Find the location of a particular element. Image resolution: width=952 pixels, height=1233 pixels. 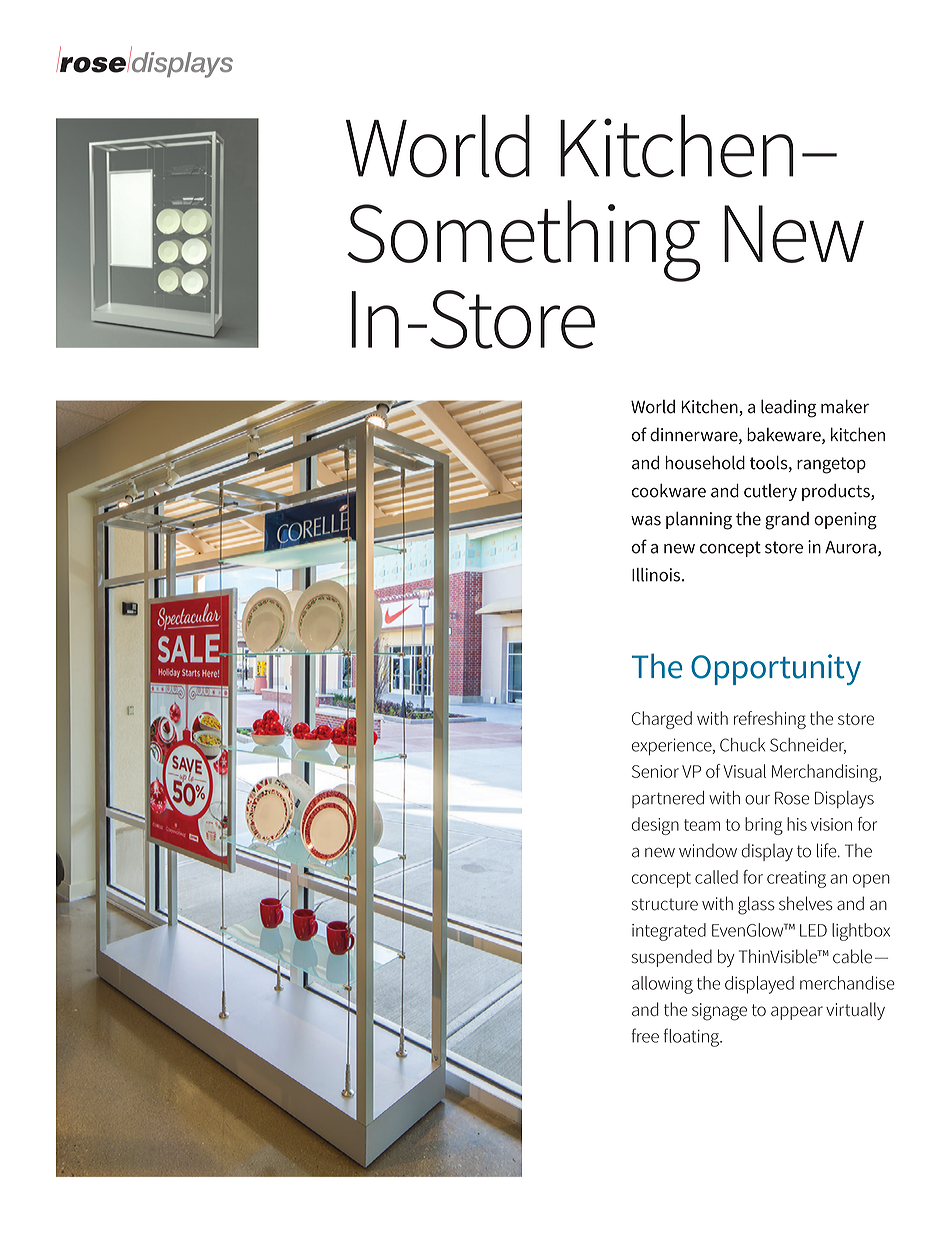

free is located at coordinates (645, 1035).
